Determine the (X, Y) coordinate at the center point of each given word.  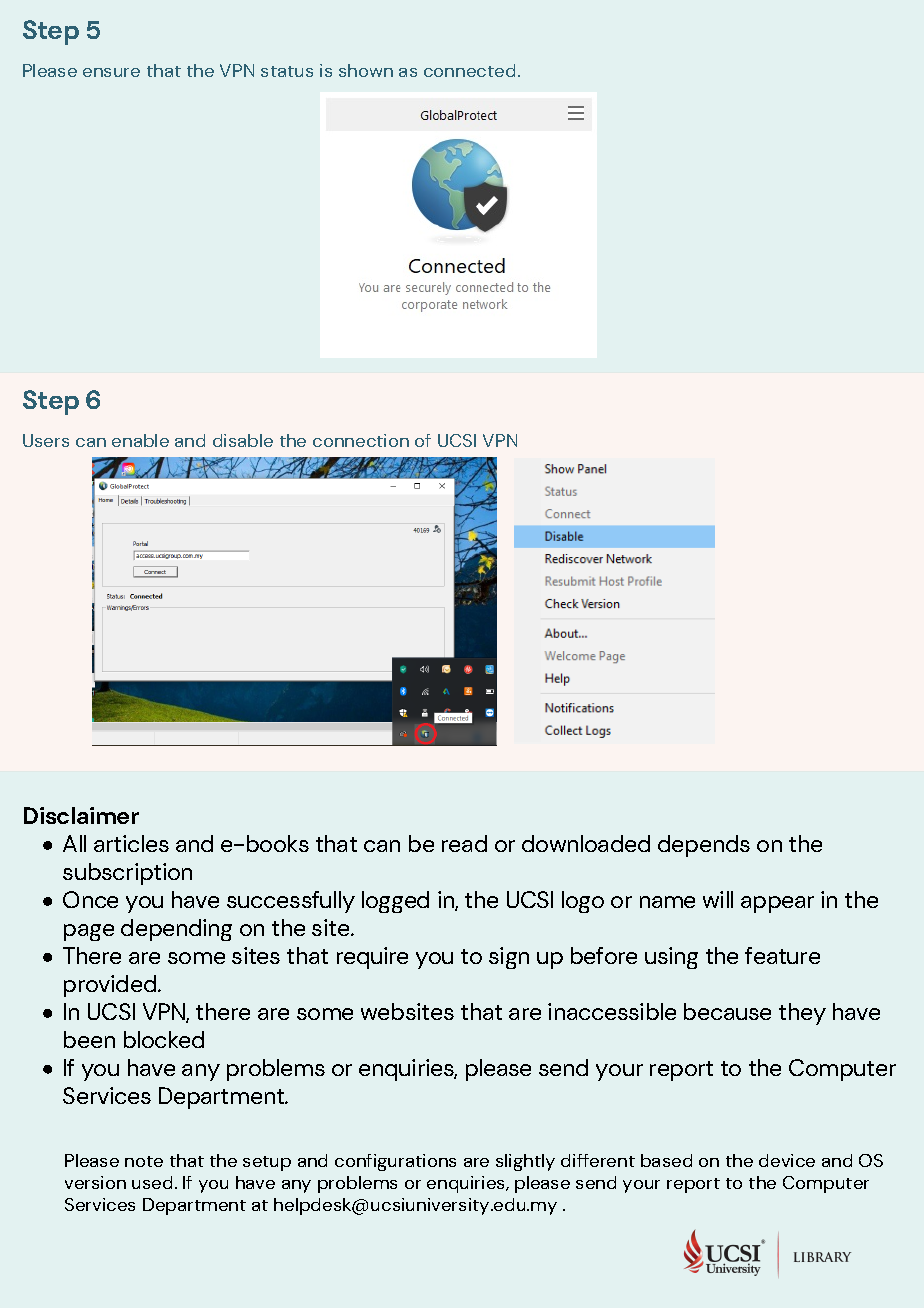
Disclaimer (81, 815)
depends (704, 846)
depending (176, 930)
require (372, 958)
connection (361, 440)
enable (140, 440)
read (464, 843)
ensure (111, 72)
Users (46, 440)
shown (366, 70)
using (671, 958)
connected (469, 70)
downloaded (586, 843)
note (144, 1161)
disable (243, 440)
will (718, 899)
